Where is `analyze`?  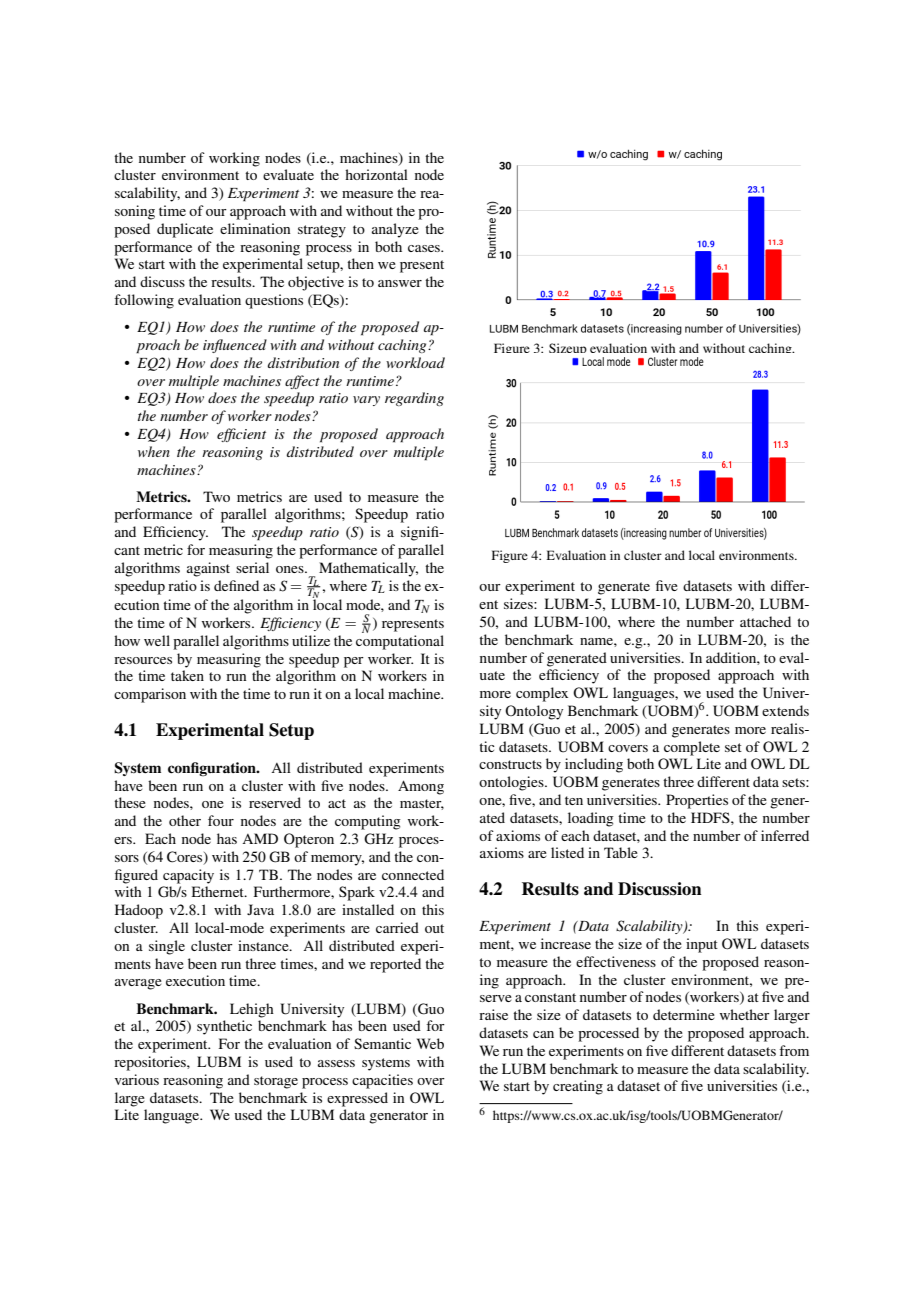 analyze is located at coordinates (395, 230).
